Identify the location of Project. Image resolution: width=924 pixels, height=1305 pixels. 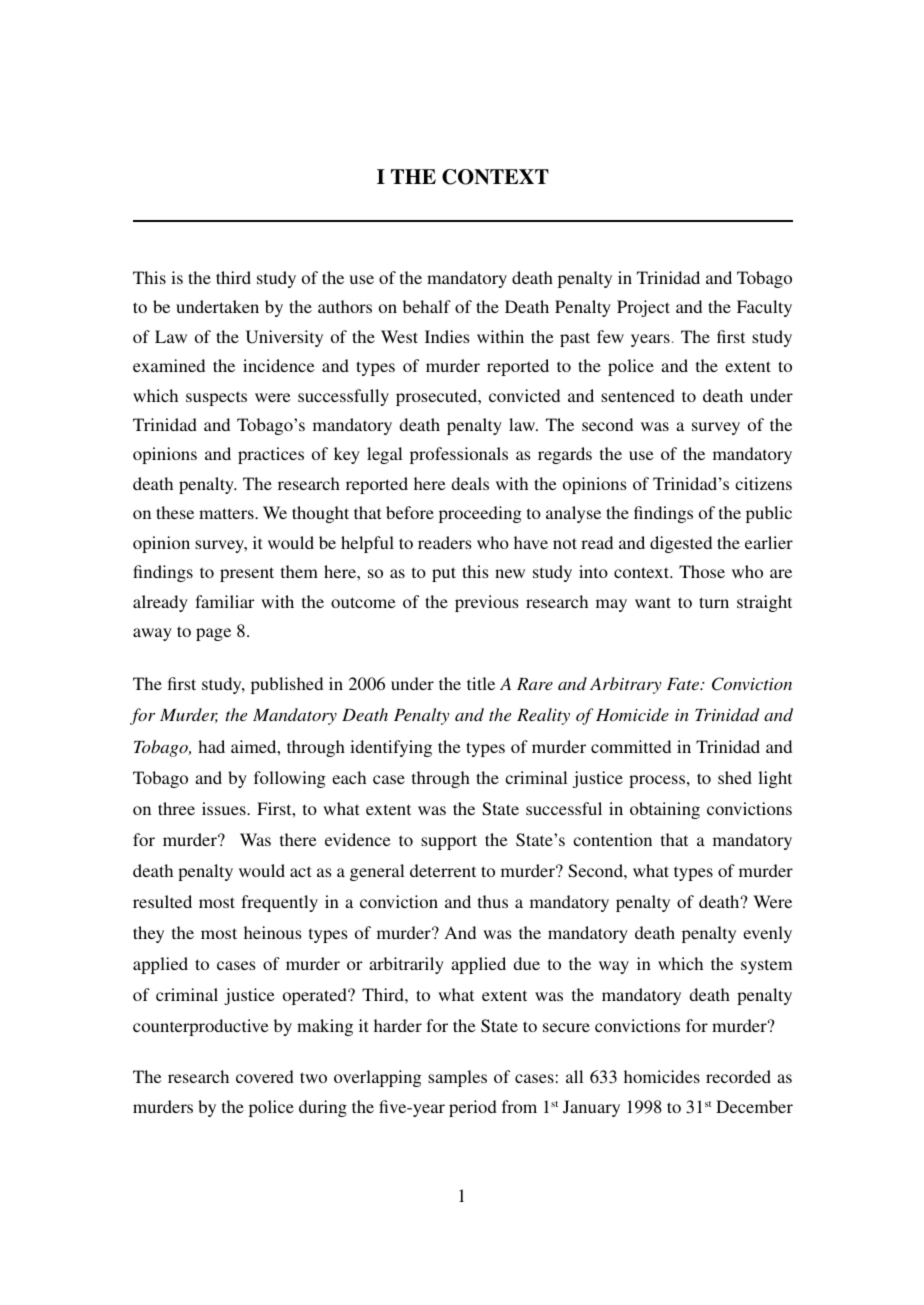
(643, 308).
